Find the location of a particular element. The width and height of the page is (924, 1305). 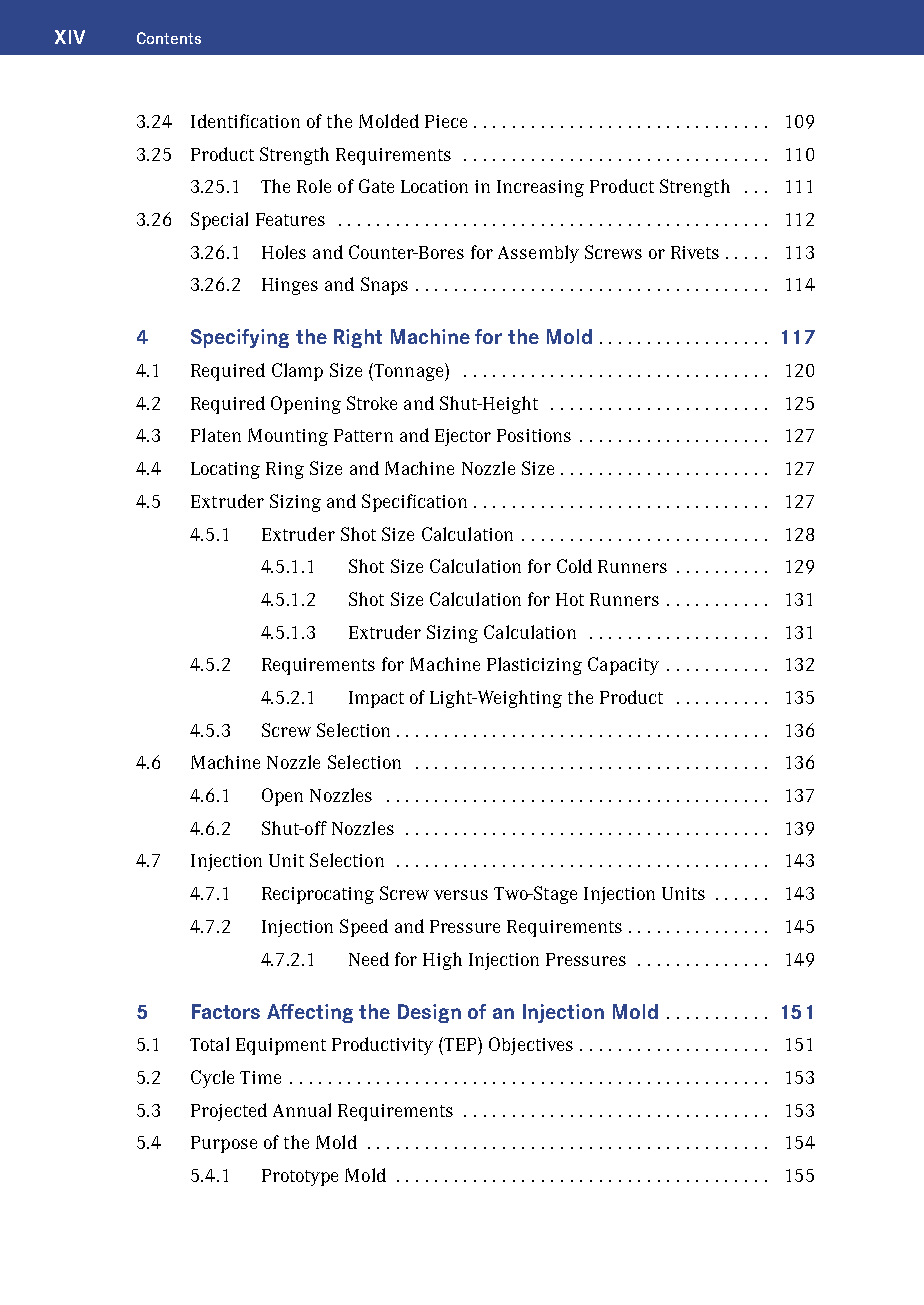

Impact is located at coordinates (376, 699).
